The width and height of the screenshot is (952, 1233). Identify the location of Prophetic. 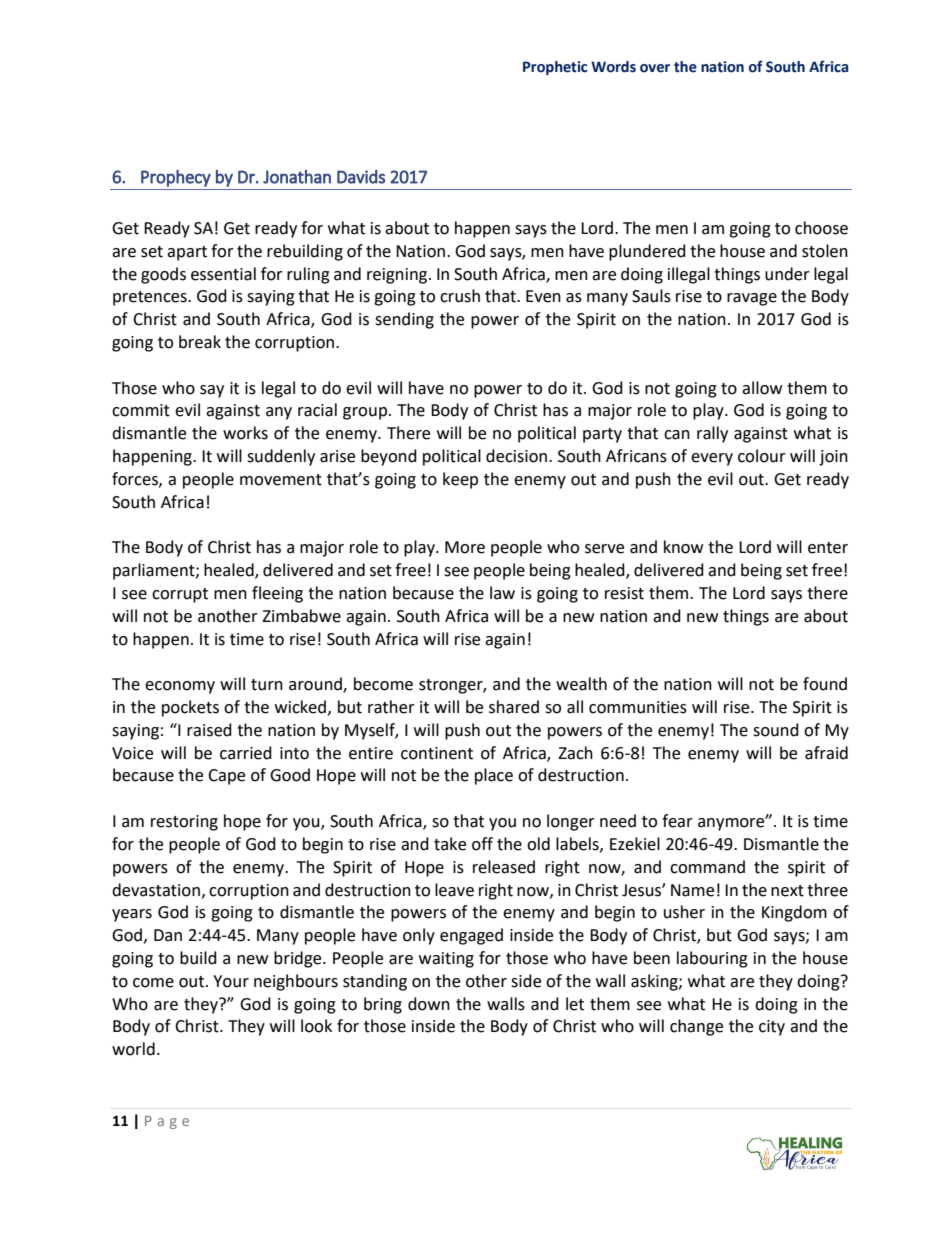
(555, 68).
